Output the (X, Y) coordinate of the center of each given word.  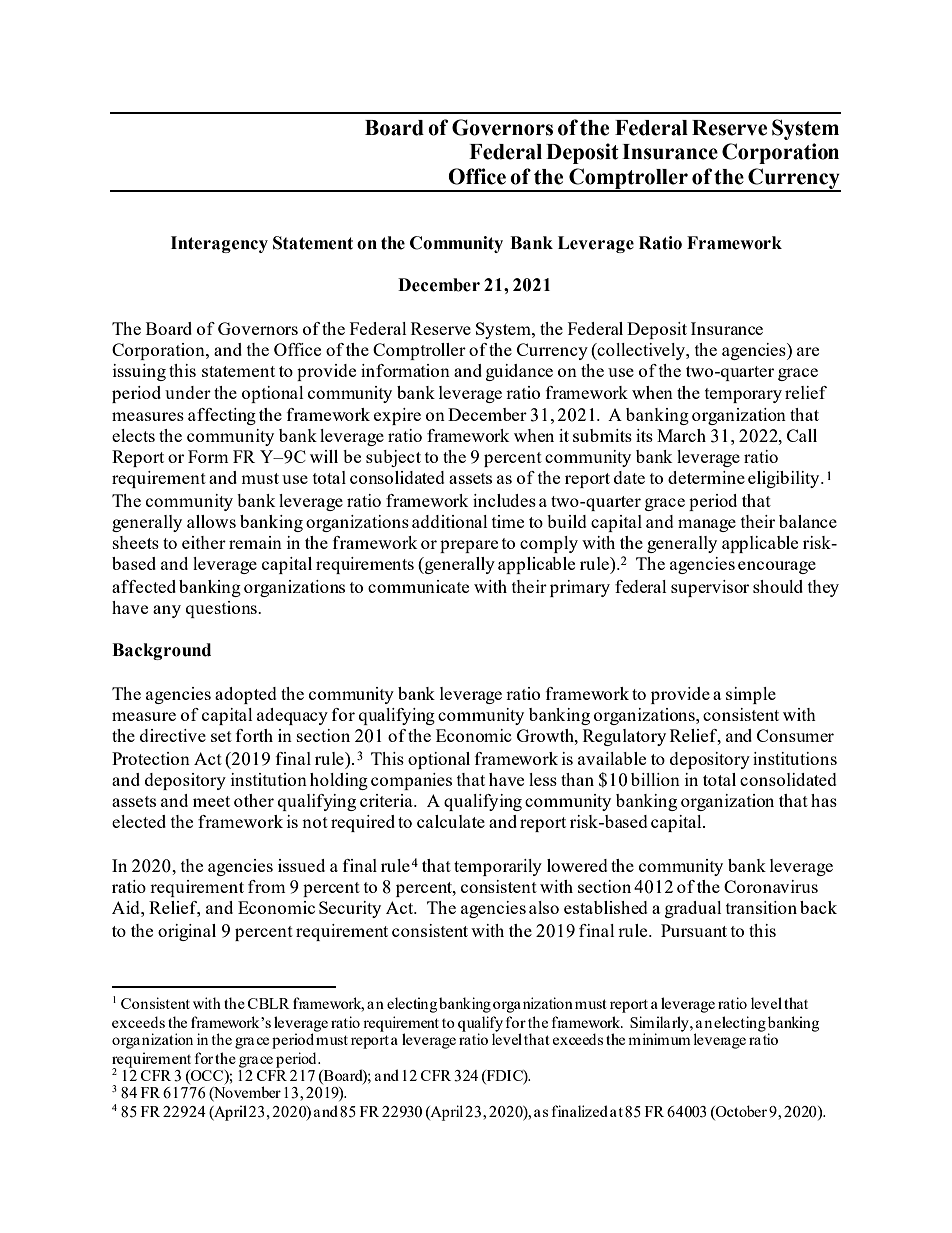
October (740, 1112)
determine (706, 477)
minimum (659, 1038)
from (267, 886)
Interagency (219, 244)
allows (211, 521)
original (187, 932)
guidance (519, 372)
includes (504, 500)
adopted (246, 695)
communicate (418, 586)
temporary (743, 395)
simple (751, 695)
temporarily (498, 867)
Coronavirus (771, 886)
